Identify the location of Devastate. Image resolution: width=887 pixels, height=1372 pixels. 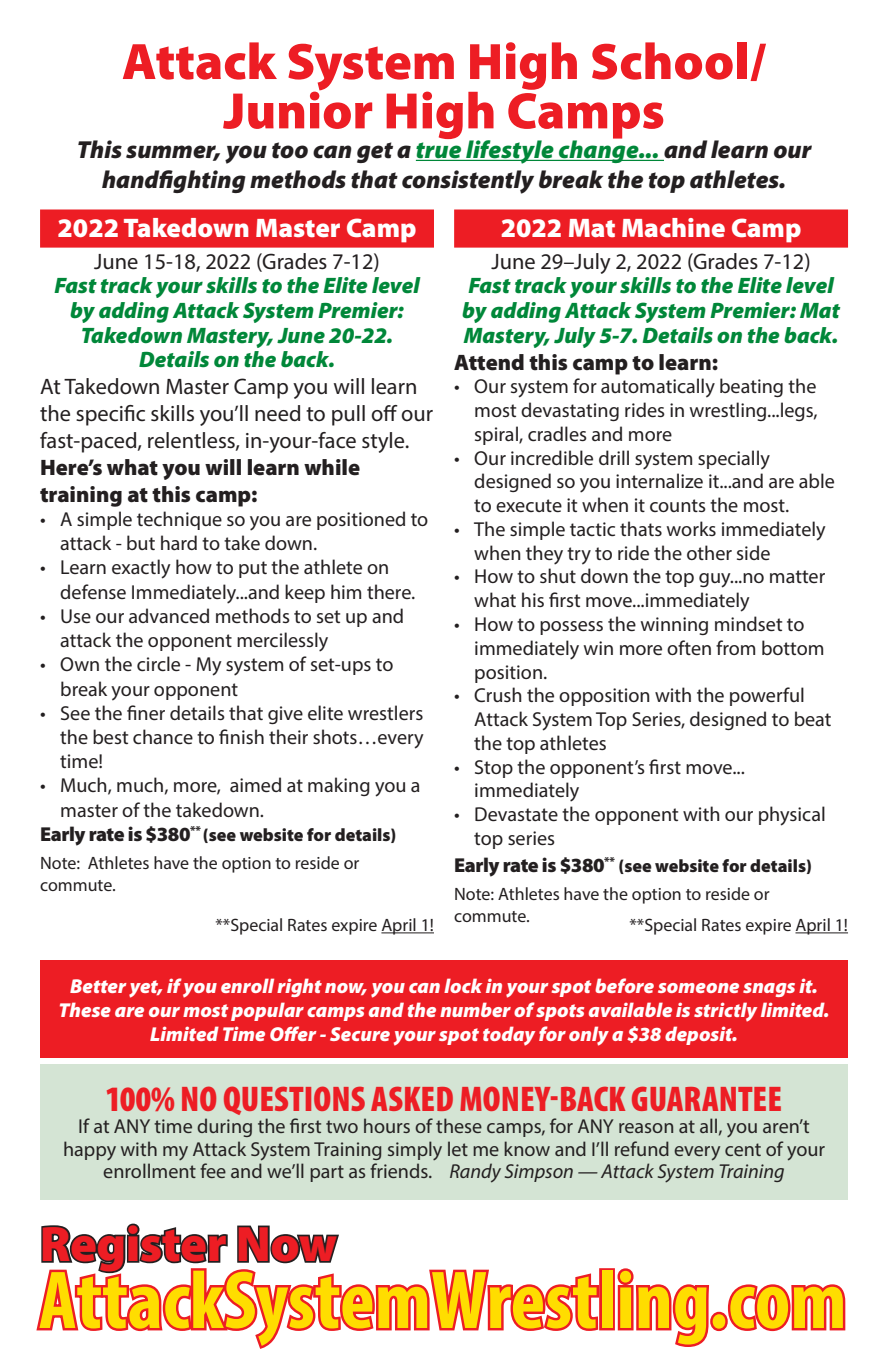
(516, 814).
